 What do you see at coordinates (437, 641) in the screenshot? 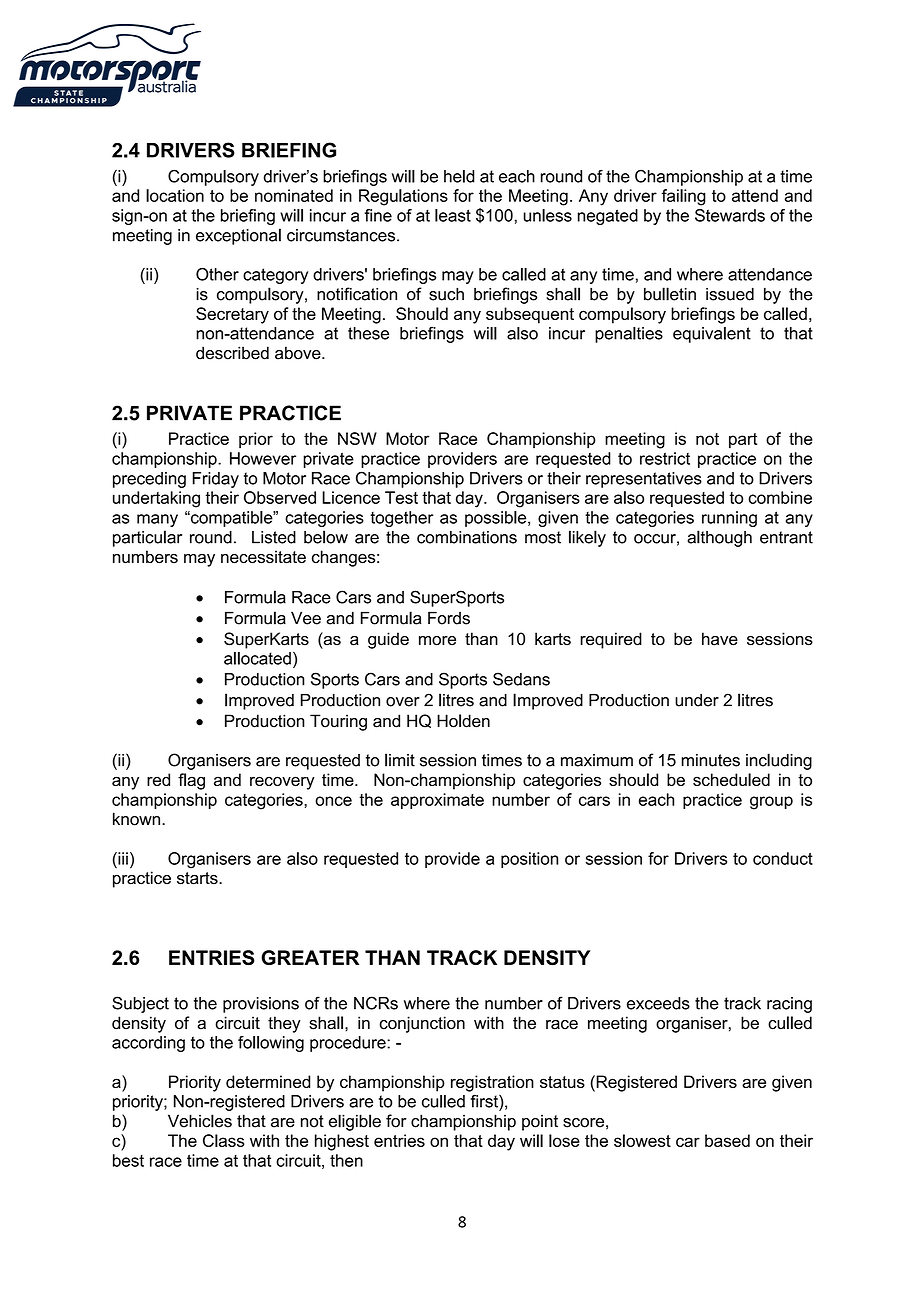
I see `more` at bounding box center [437, 641].
